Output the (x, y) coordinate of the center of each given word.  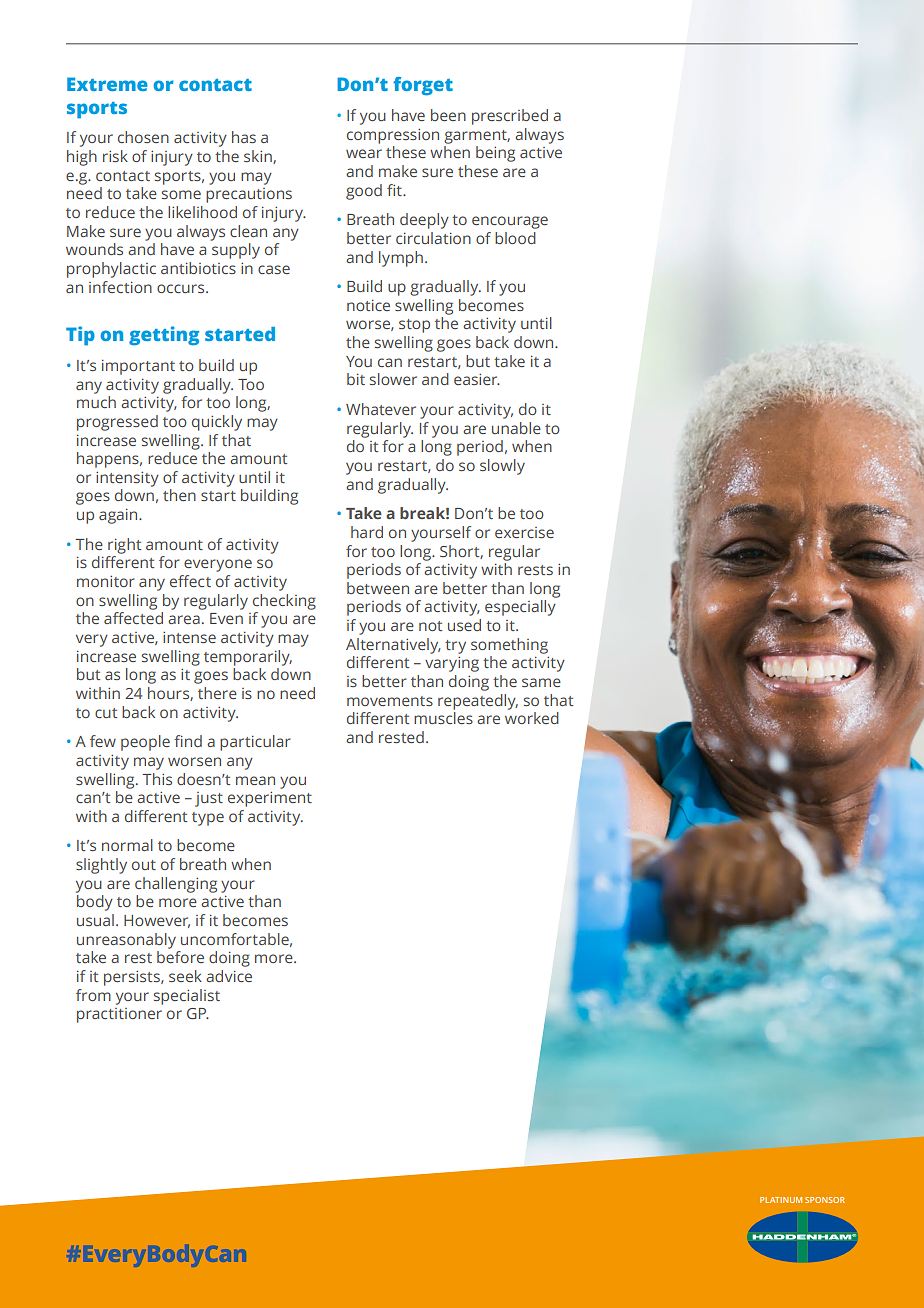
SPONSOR (825, 1200)
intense (189, 637)
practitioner (119, 1015)
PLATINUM (781, 1200)
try (455, 647)
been (448, 115)
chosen (143, 137)
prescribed (510, 117)
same (541, 682)
